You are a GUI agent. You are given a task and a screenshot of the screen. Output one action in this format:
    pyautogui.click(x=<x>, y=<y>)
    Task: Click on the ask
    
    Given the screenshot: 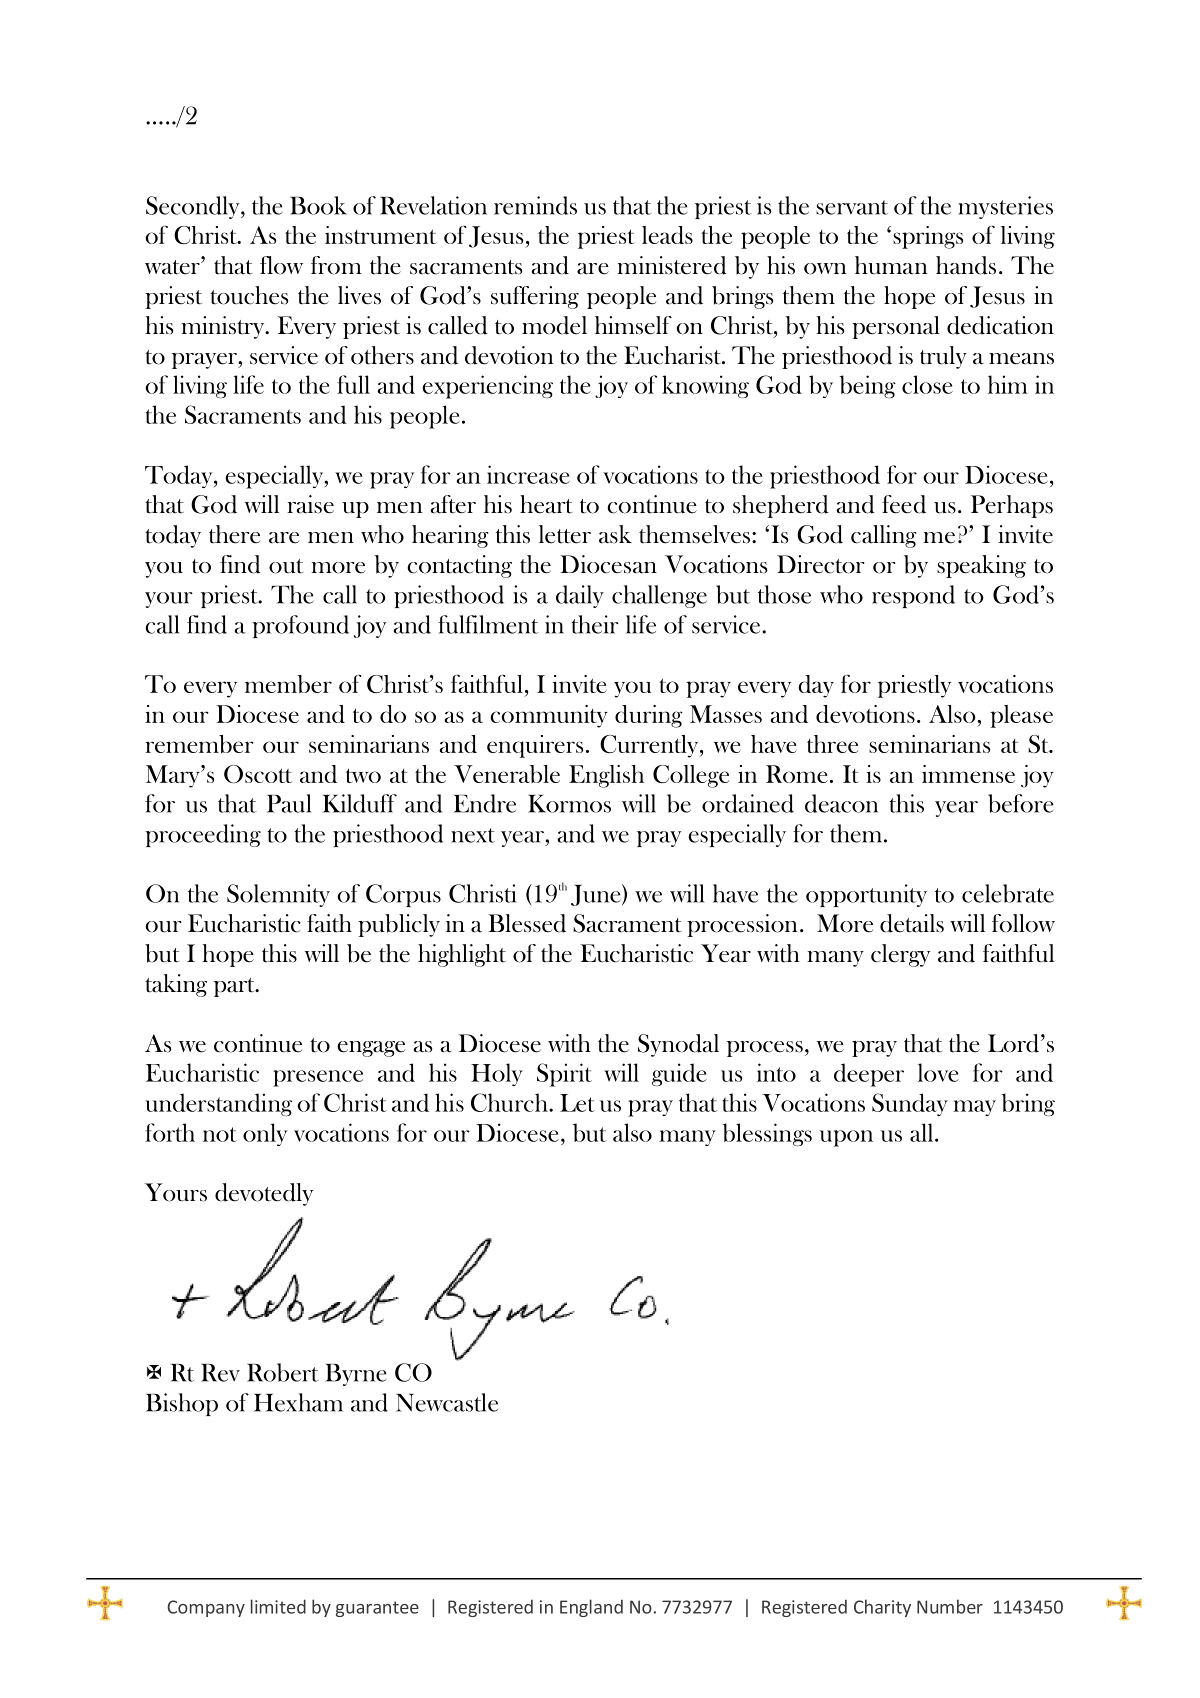 What is the action you would take?
    pyautogui.click(x=615, y=534)
